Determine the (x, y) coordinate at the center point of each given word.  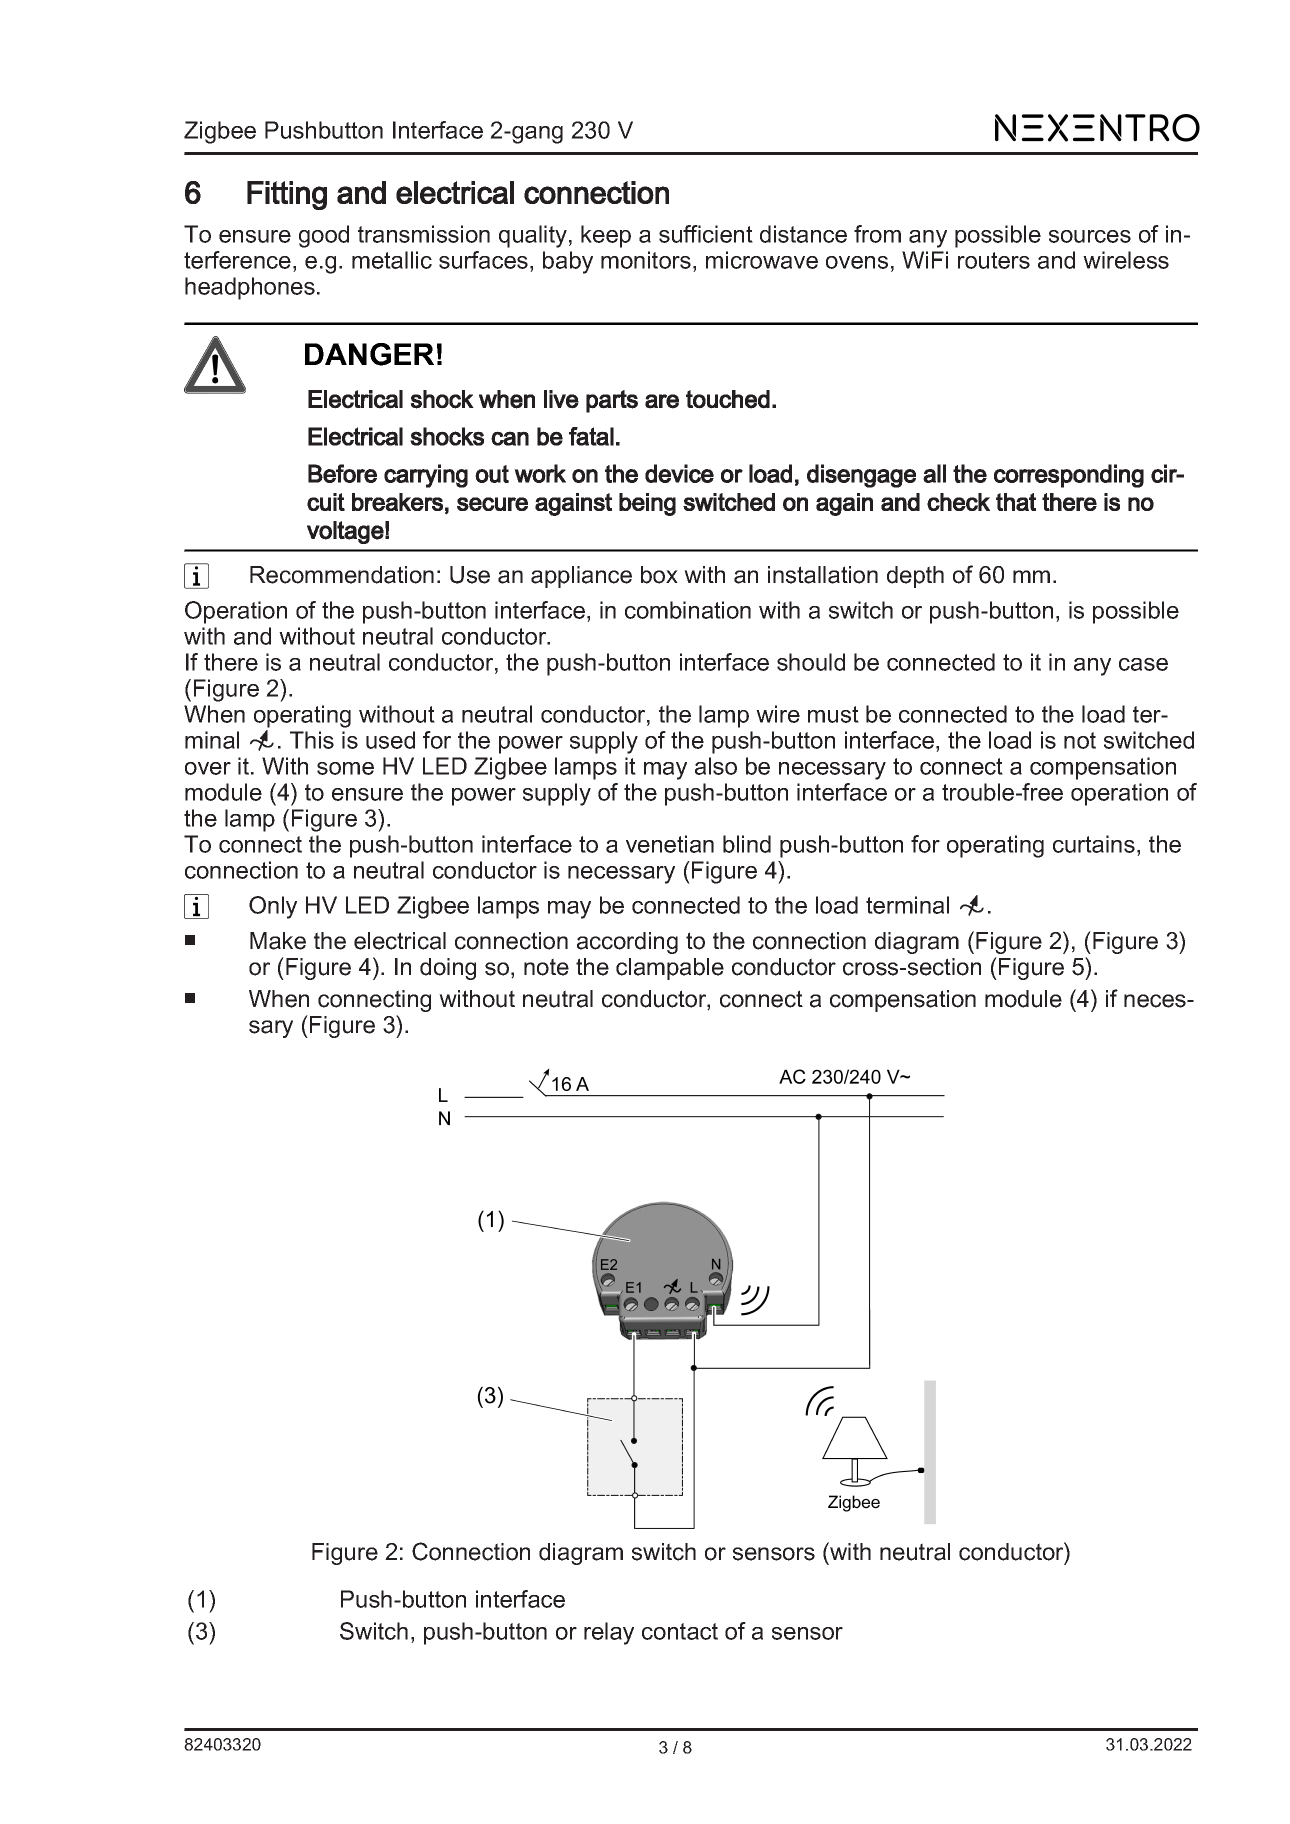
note (546, 967)
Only (273, 907)
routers (994, 260)
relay (609, 1633)
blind (747, 844)
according (627, 943)
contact (680, 1631)
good (324, 236)
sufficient (706, 234)
